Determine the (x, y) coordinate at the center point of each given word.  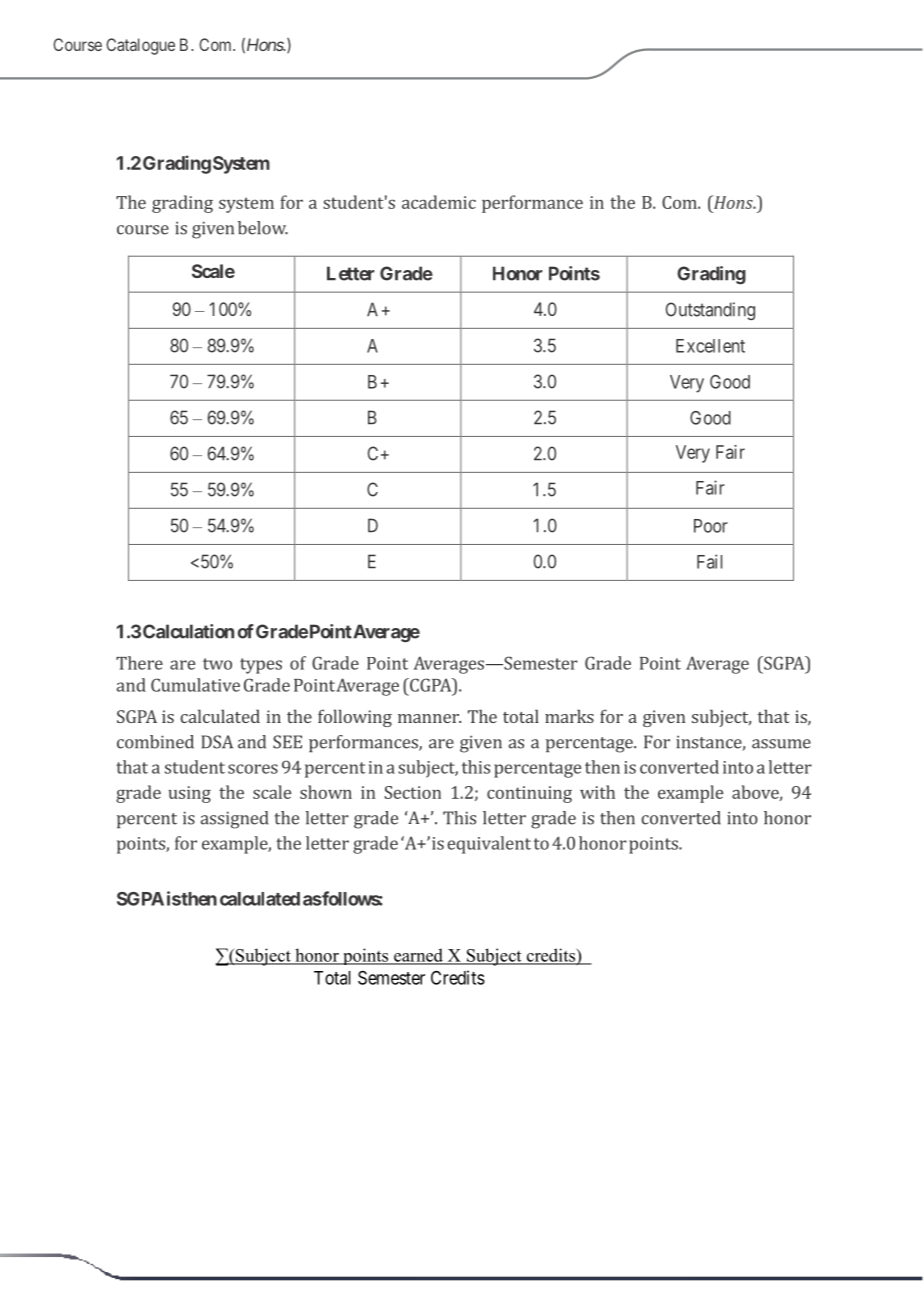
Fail (709, 561)
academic (439, 202)
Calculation (188, 631)
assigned (234, 820)
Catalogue (140, 46)
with (597, 792)
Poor (711, 526)
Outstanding (710, 311)
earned (418, 956)
